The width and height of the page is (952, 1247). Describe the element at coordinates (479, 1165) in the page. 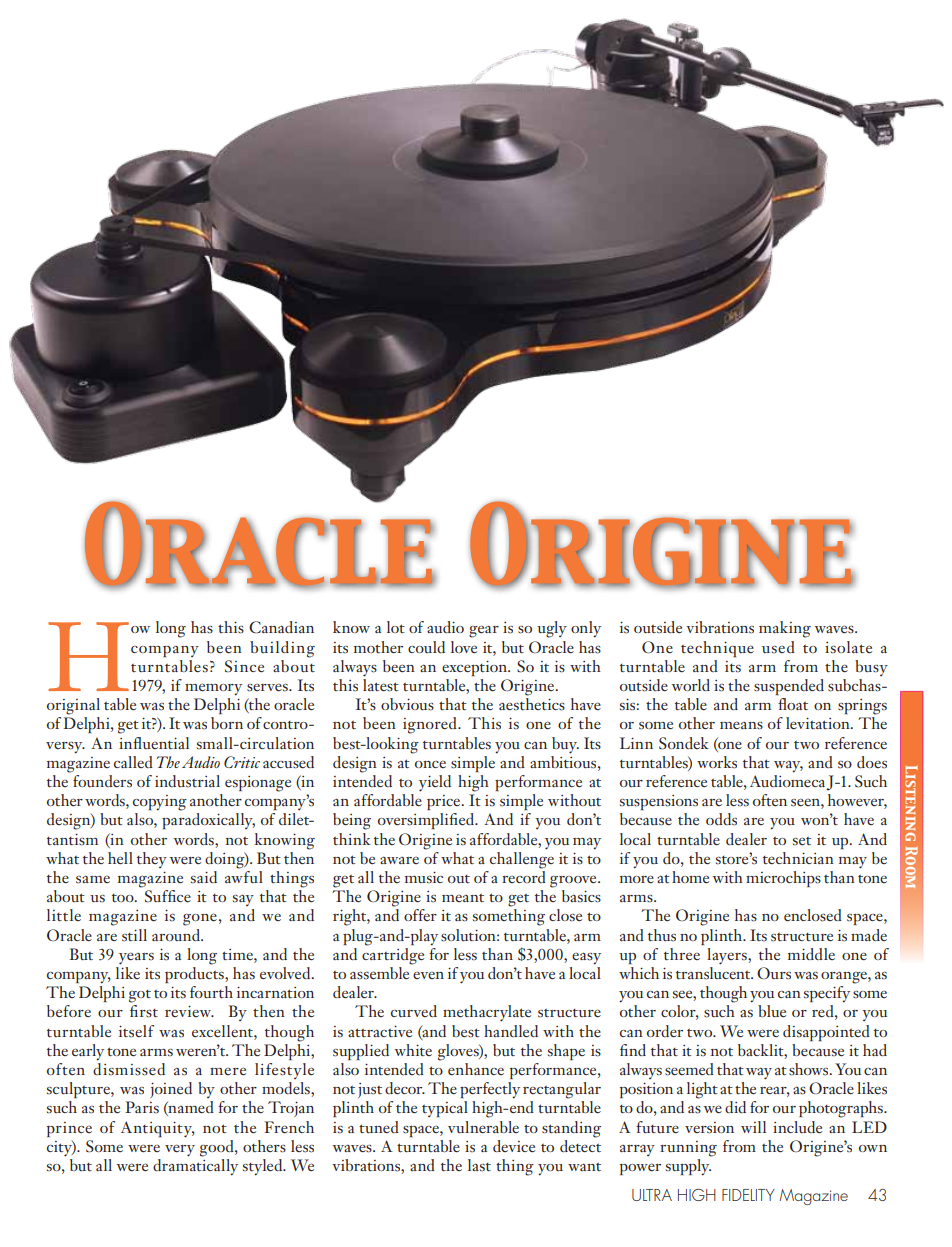

I see `last` at that location.
